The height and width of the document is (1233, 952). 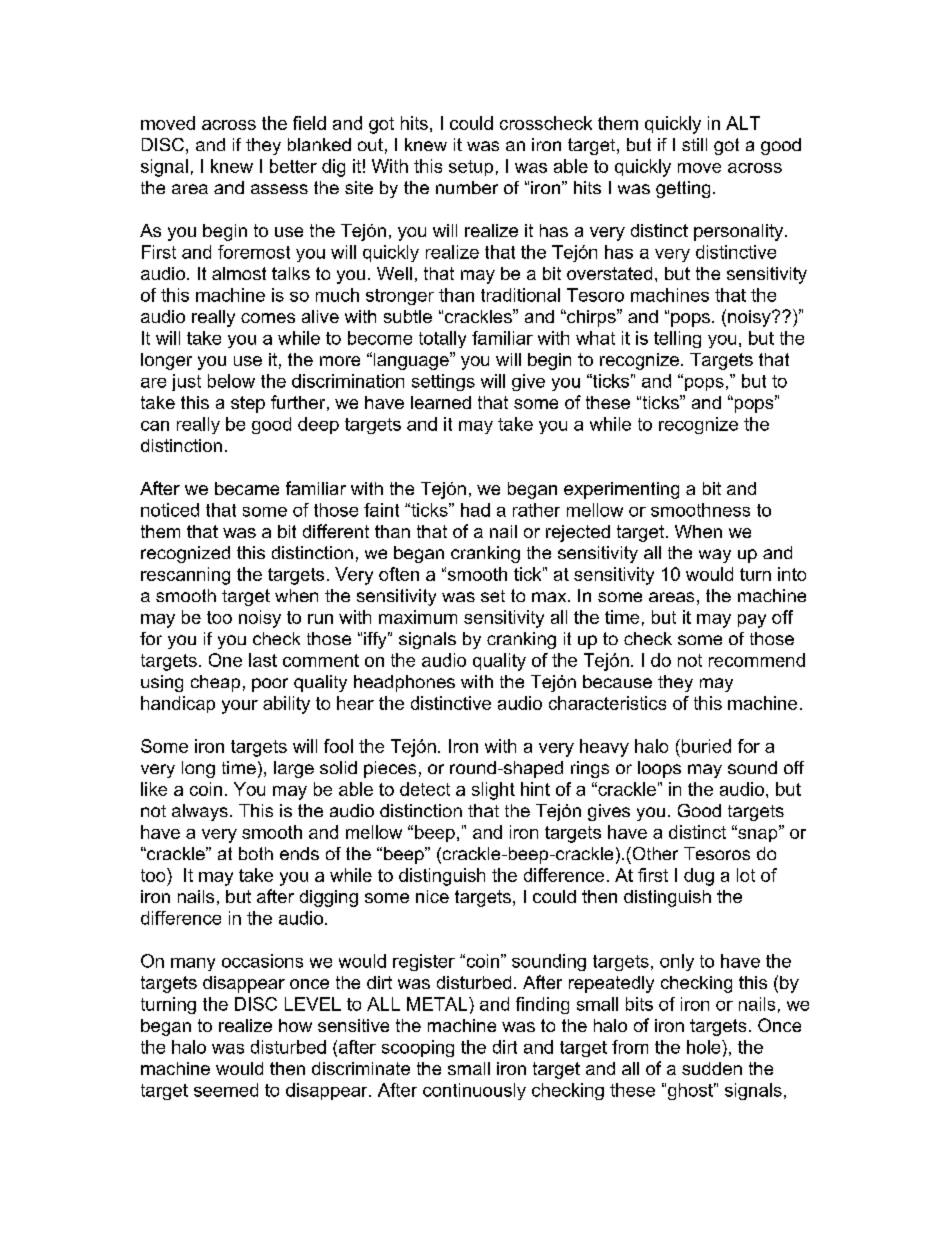 I want to click on setup, so click(x=471, y=168).
